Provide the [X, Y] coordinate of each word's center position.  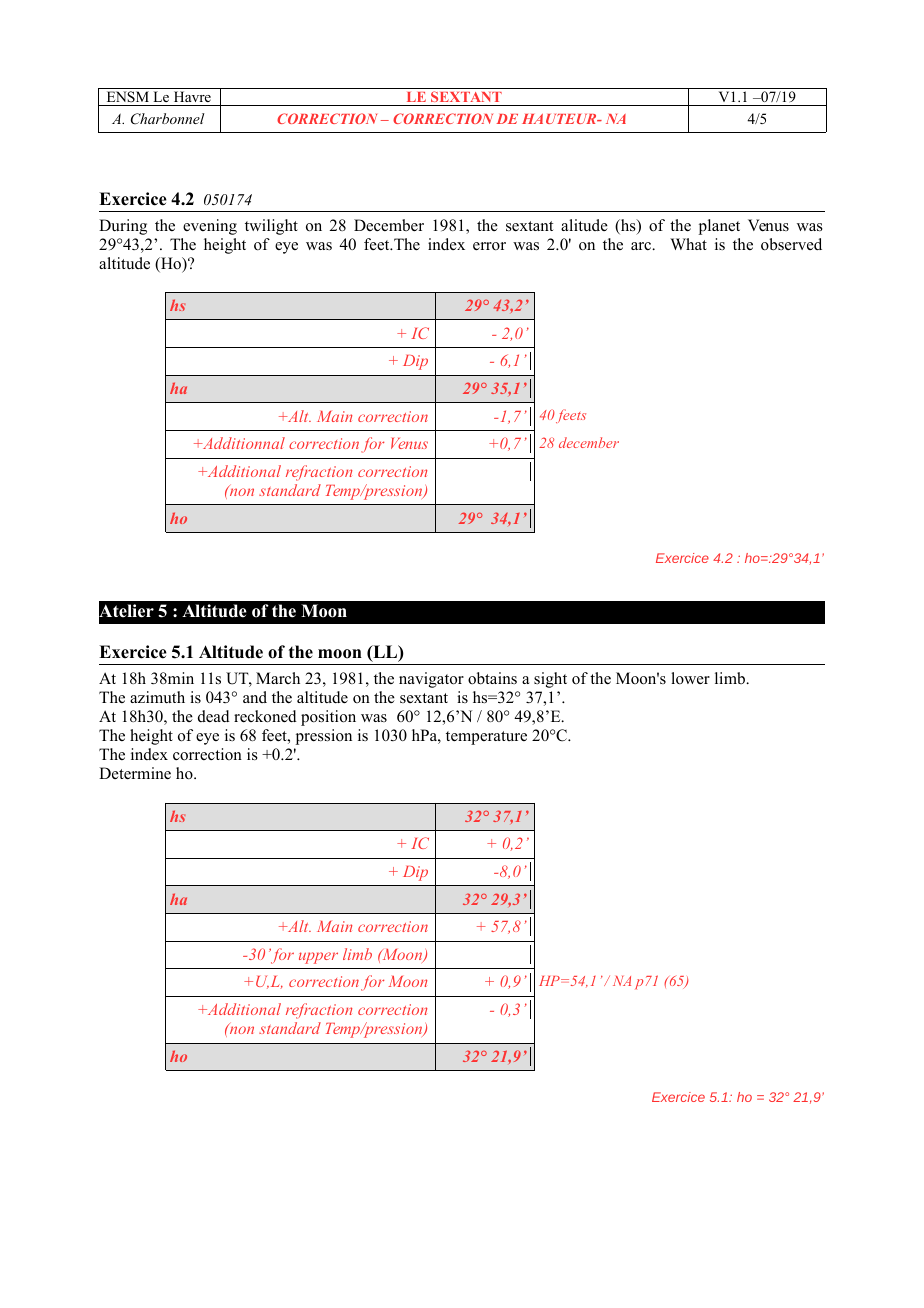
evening [210, 227]
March [278, 678]
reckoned [265, 716]
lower [690, 678]
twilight [271, 227]
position [328, 718]
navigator [431, 680]
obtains [492, 678]
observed [791, 244]
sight [550, 680]
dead [214, 716]
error [489, 246]
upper [318, 958]
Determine [135, 773]
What [688, 244]
